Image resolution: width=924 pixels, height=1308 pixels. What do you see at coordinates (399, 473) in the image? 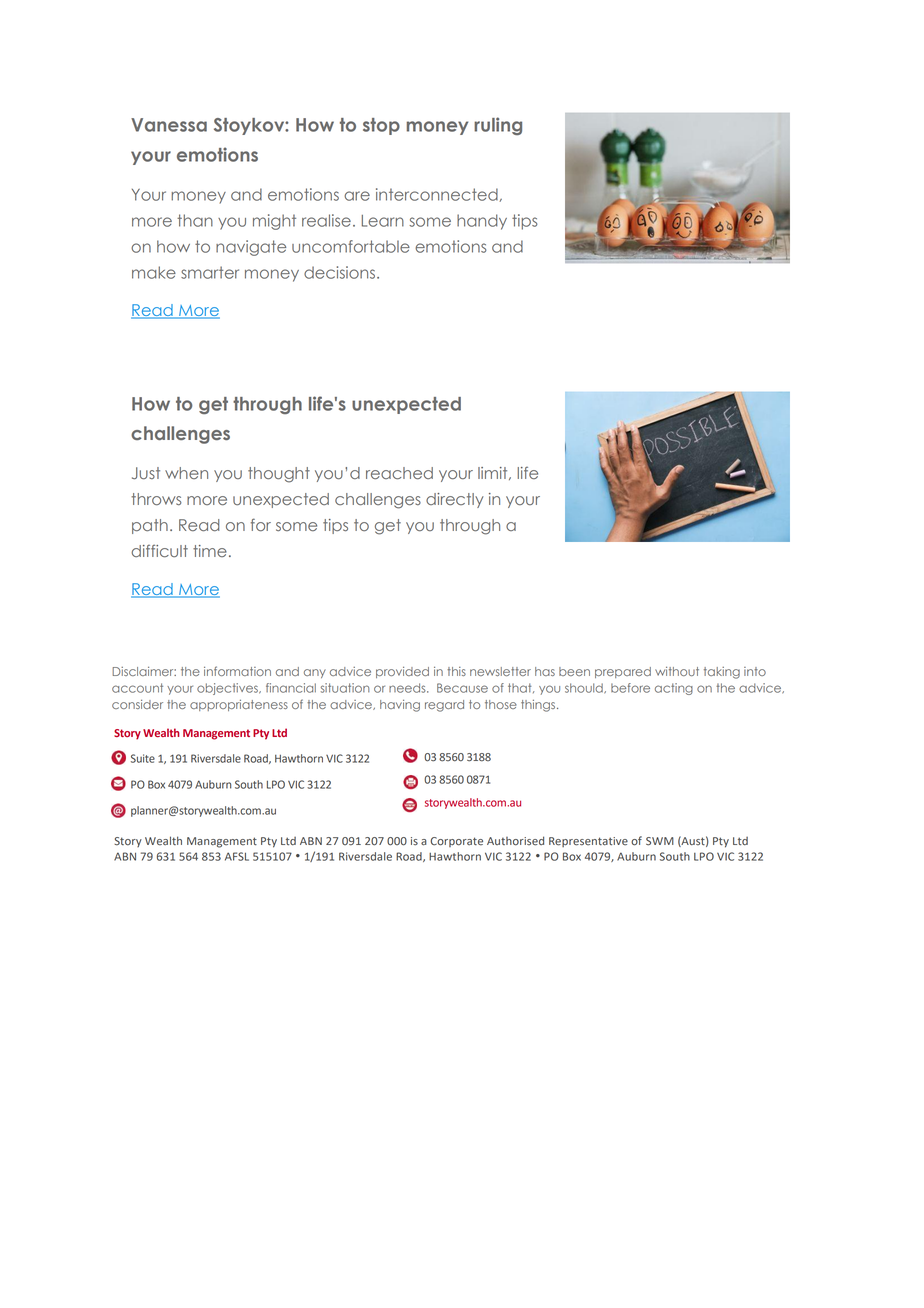
I see `reached` at bounding box center [399, 473].
